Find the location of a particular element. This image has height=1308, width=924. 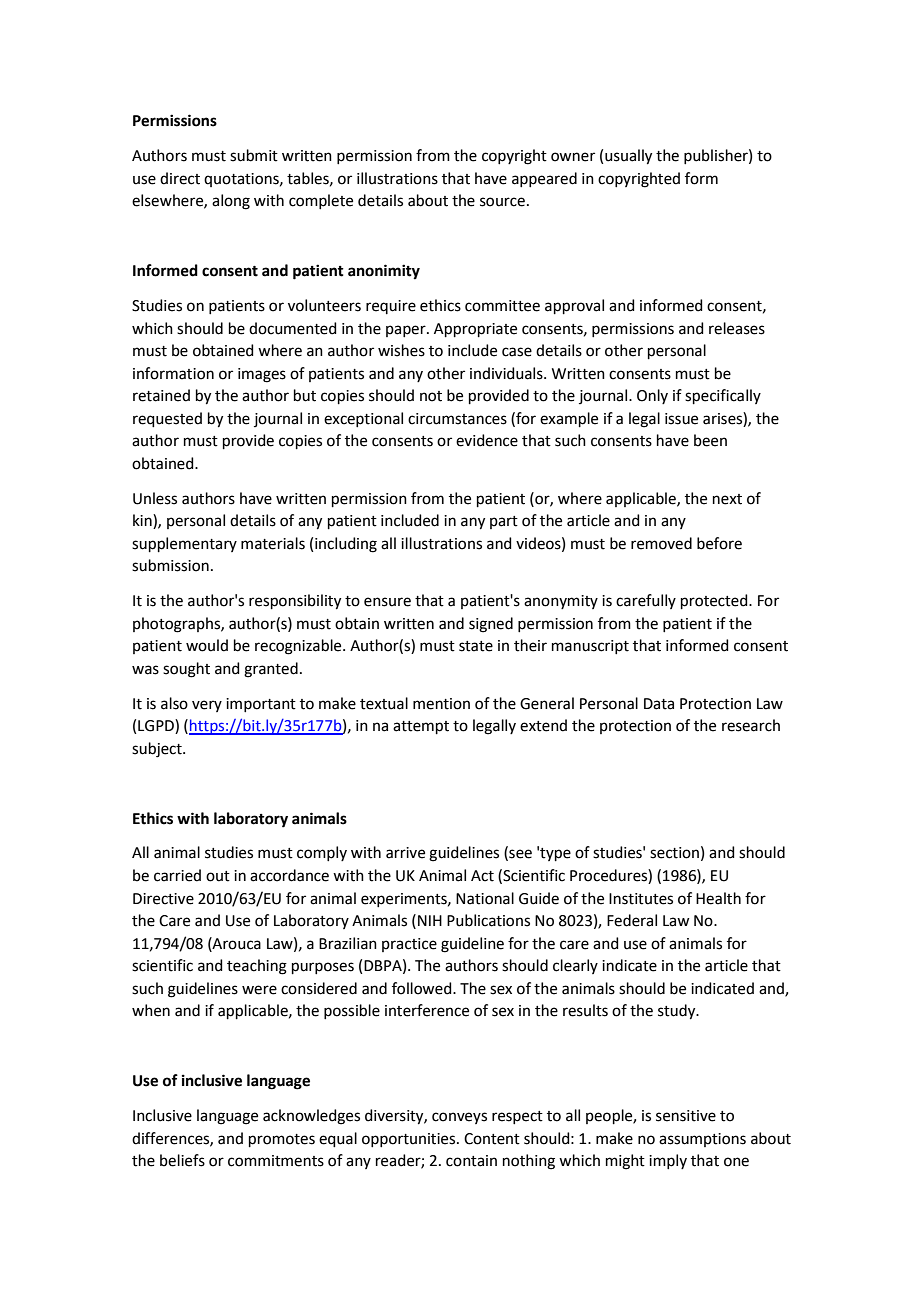

conveys is located at coordinates (459, 1118).
